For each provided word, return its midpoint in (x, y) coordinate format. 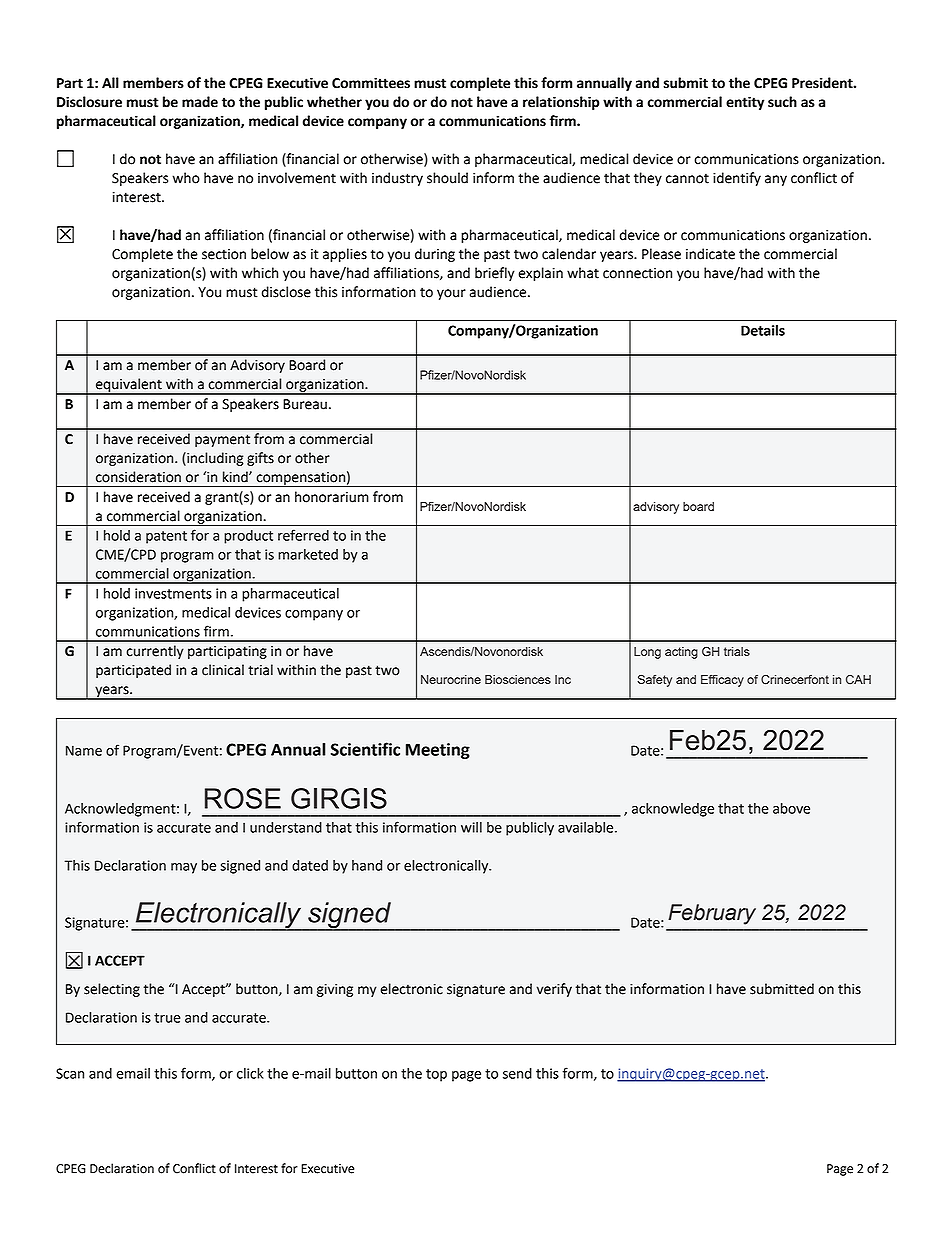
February (712, 914)
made (200, 102)
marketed (308, 554)
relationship (561, 103)
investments (173, 593)
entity (745, 103)
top (436, 1075)
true (167, 1018)
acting (681, 653)
